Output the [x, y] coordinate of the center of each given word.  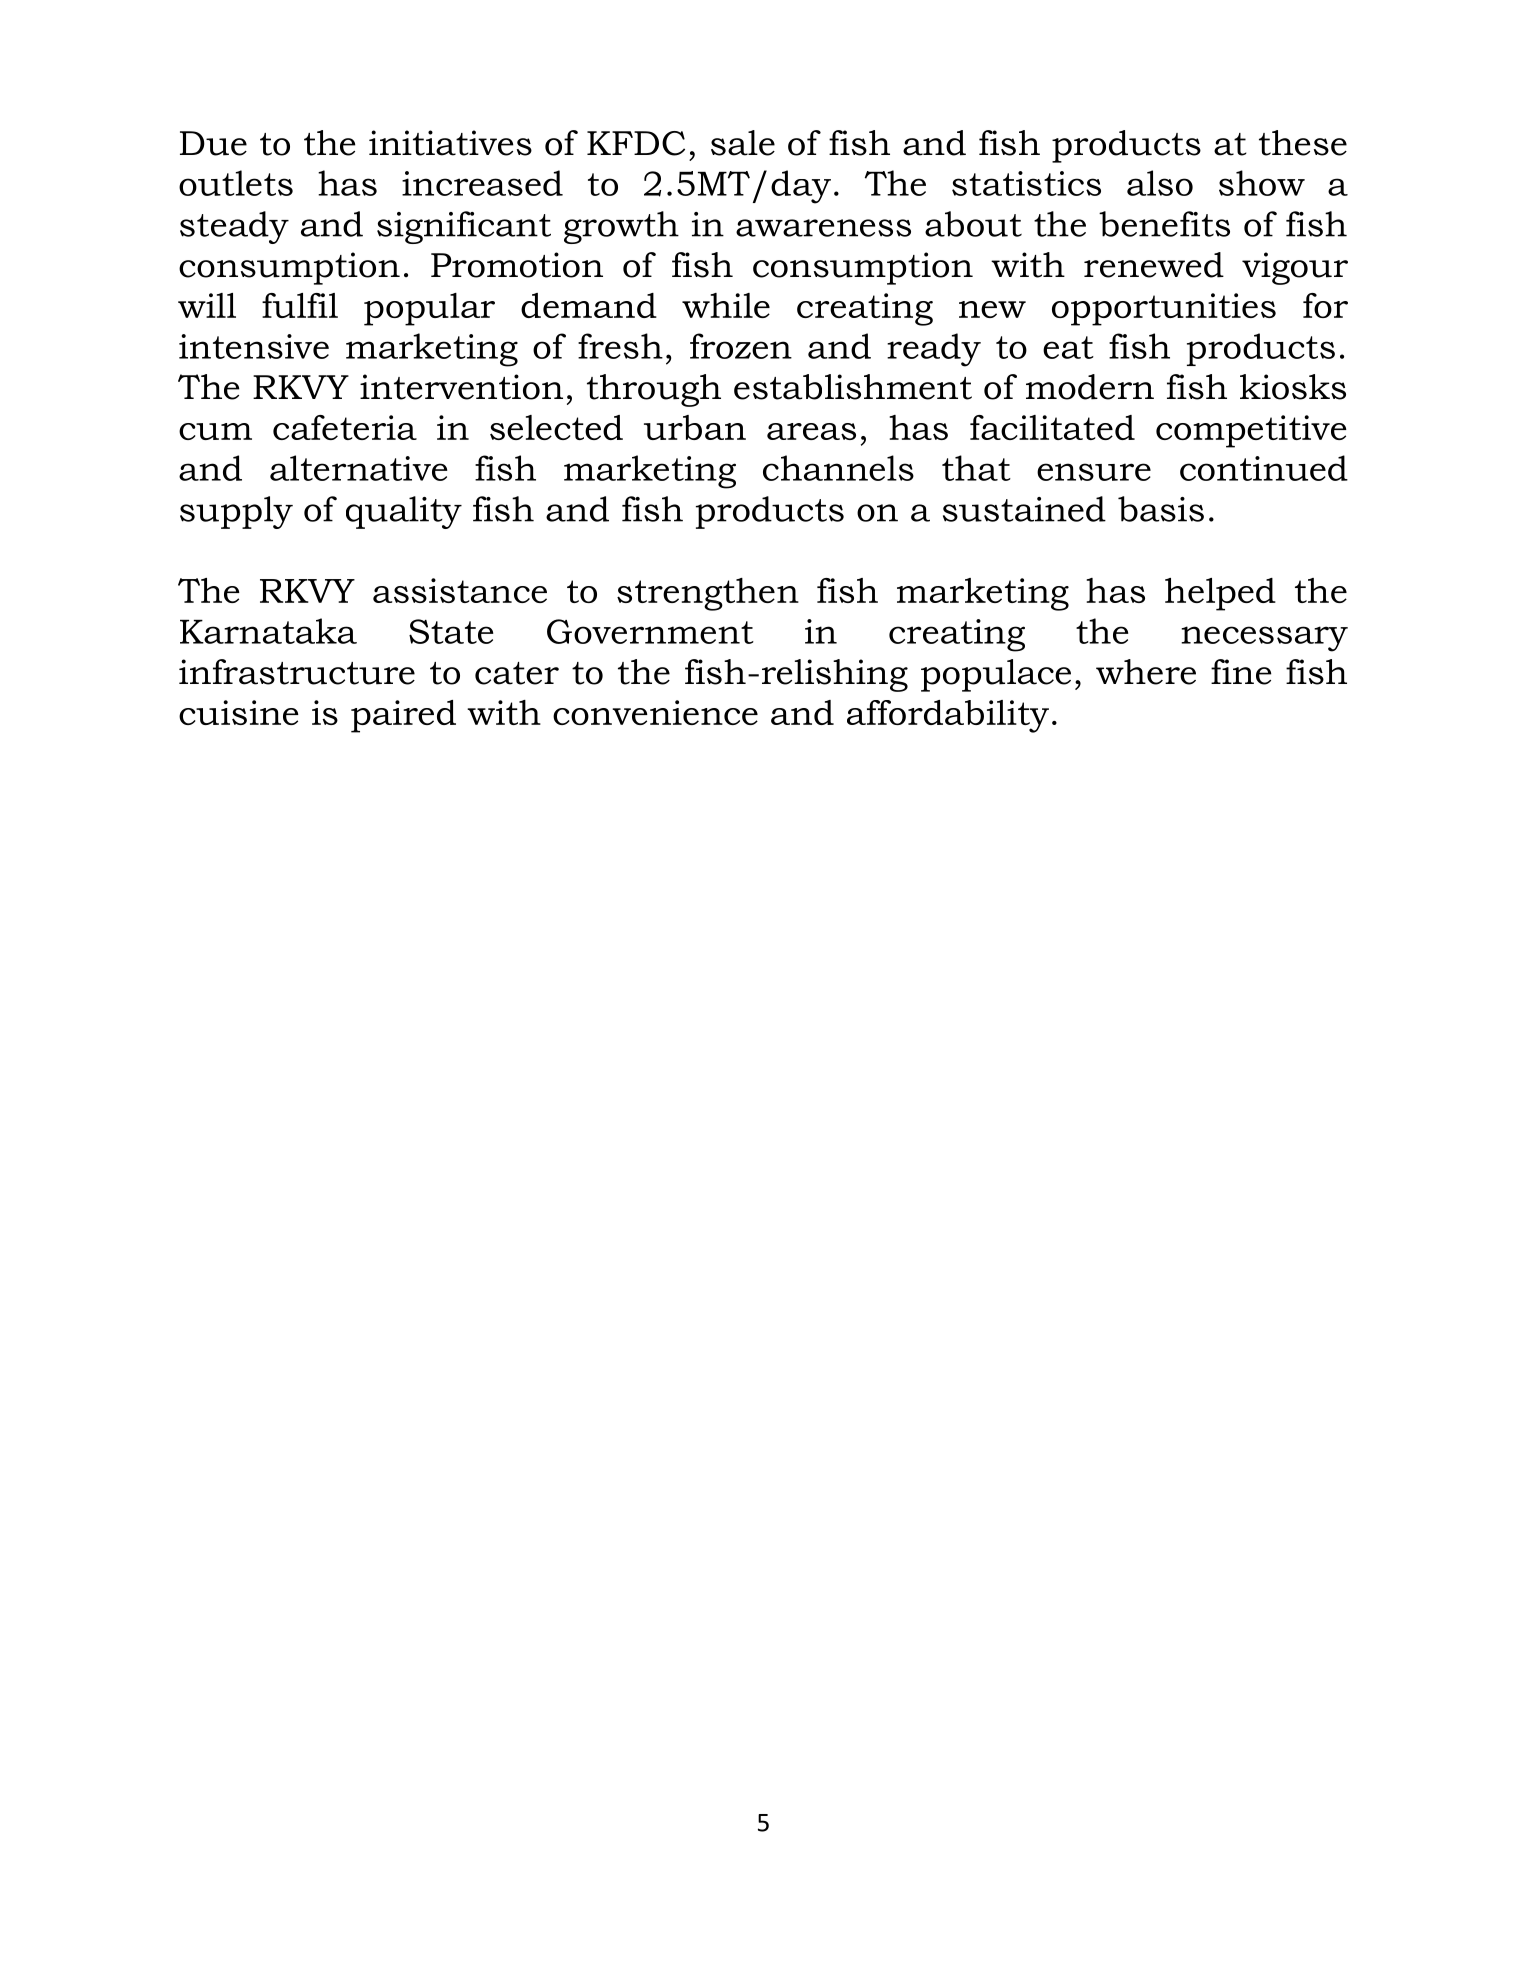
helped [1220, 594]
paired [403, 716]
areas [811, 431]
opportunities [1164, 309]
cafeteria [345, 427]
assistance [460, 590]
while [726, 305]
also [1160, 183]
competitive [1251, 431]
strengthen [708, 594]
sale [743, 143]
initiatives [450, 143]
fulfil [300, 305]
